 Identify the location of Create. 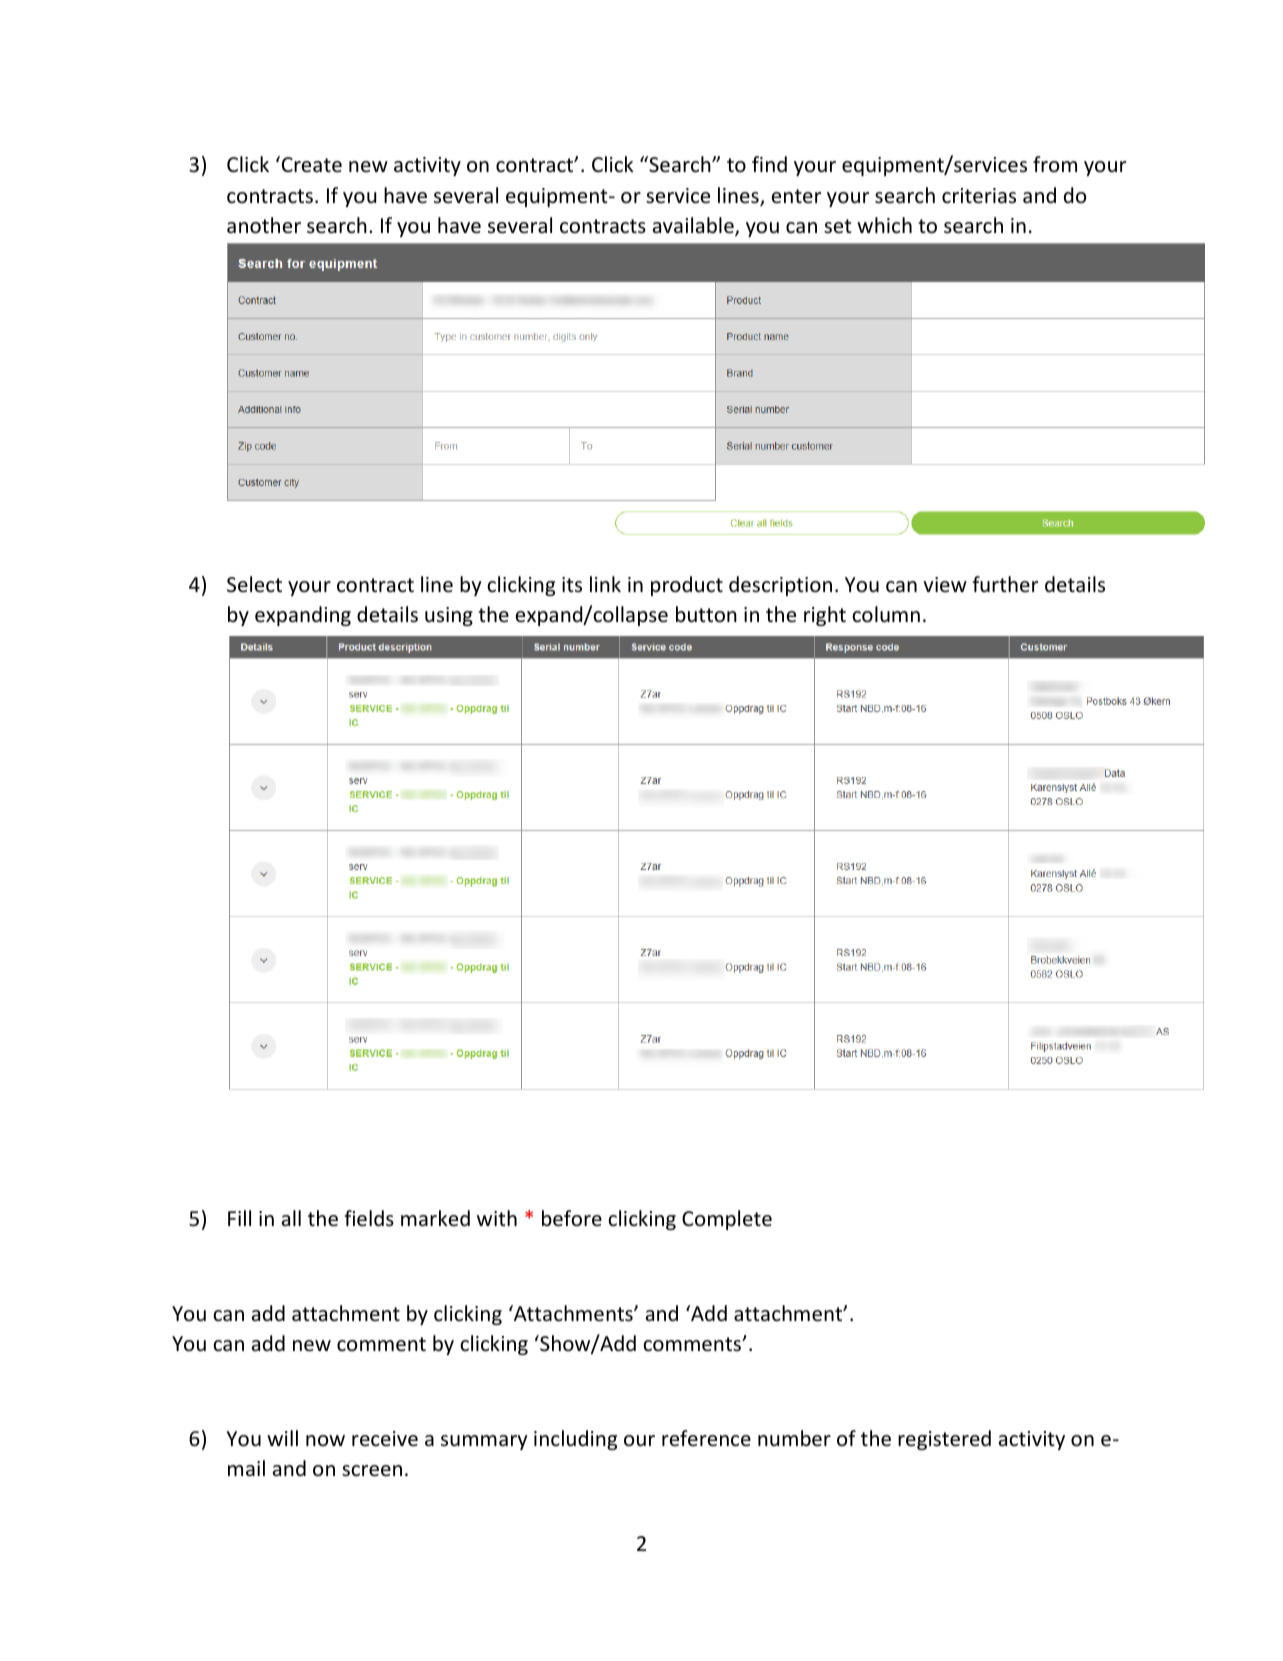
(310, 164).
